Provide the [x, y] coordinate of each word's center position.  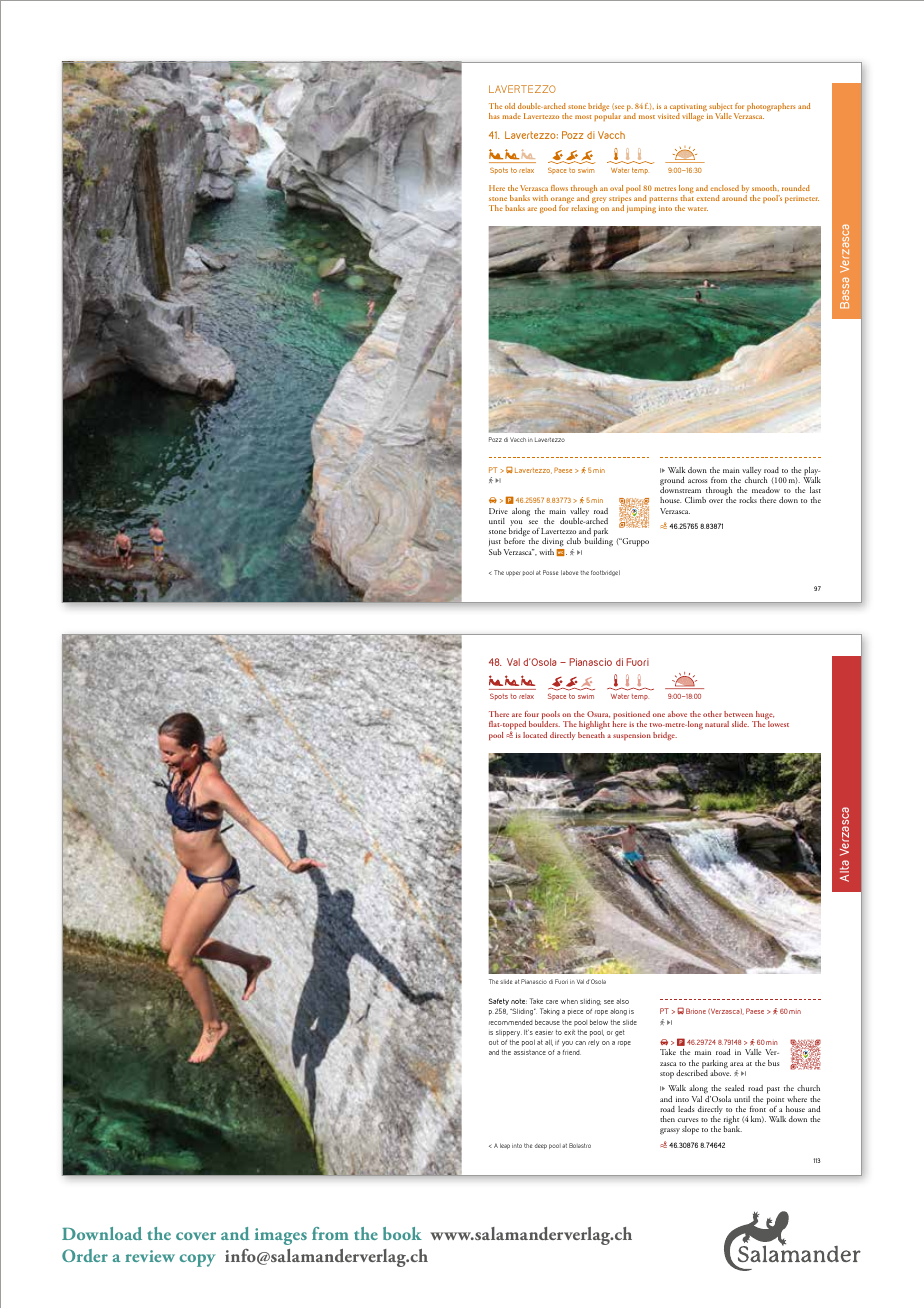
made [511, 116]
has [494, 116]
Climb [695, 500]
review [150, 1256]
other [712, 714]
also [622, 1001]
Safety [499, 1001]
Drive [498, 511]
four [532, 714]
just [495, 544]
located [535, 735]
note [519, 1001]
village [693, 117]
